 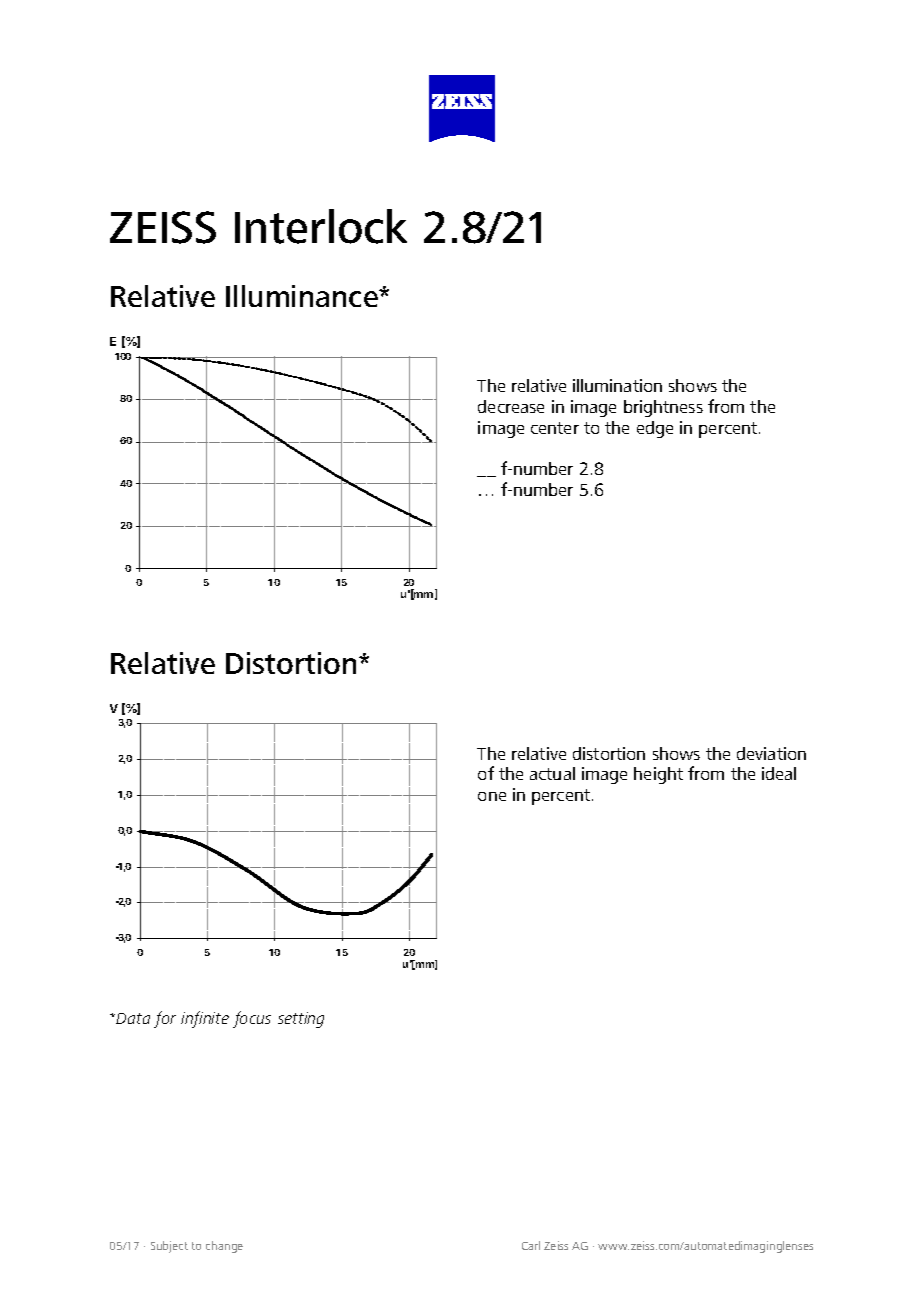 What do you see at coordinates (655, 429) in the image?
I see `edge` at bounding box center [655, 429].
